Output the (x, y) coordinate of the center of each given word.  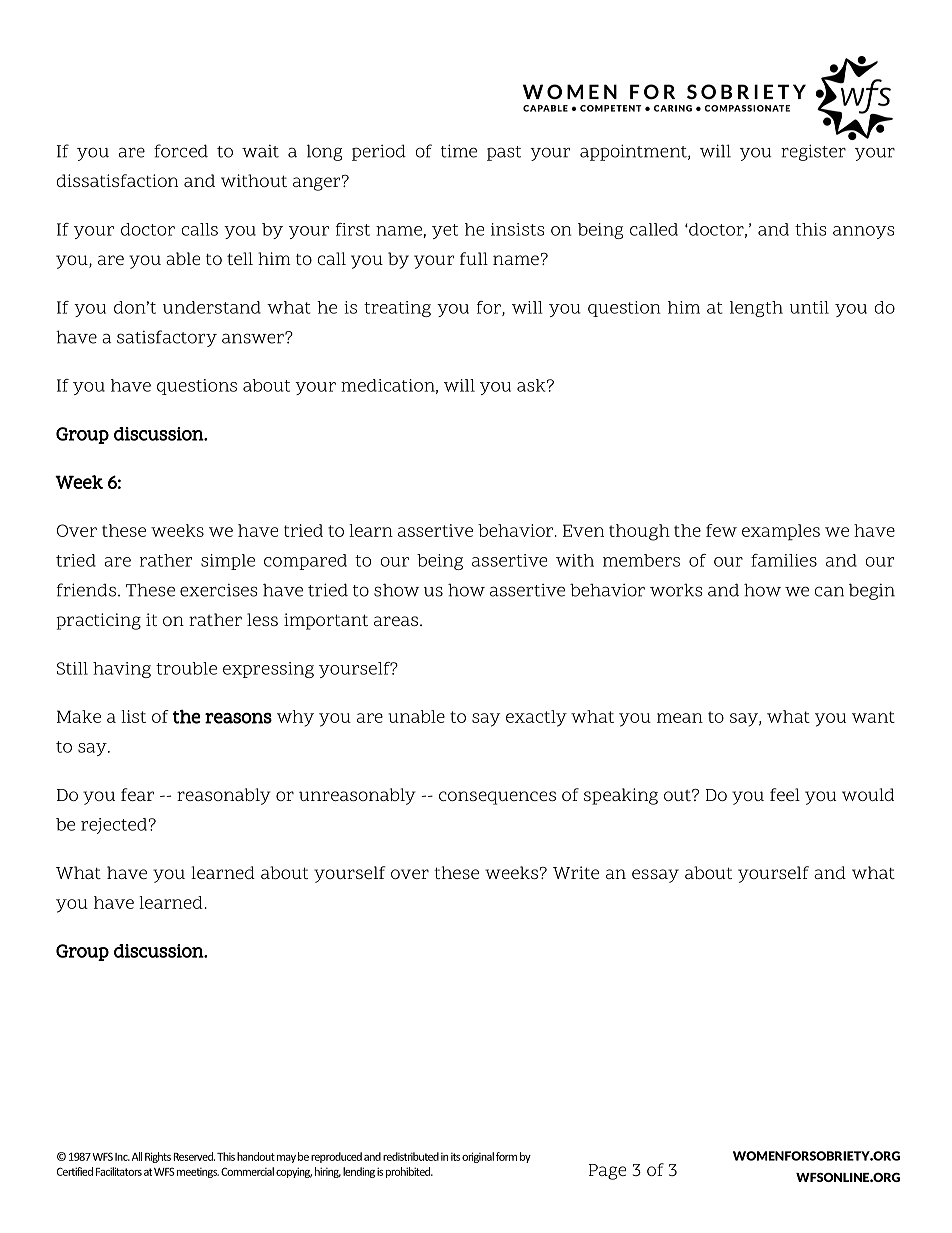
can (829, 591)
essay (655, 876)
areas (396, 621)
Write (576, 872)
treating (397, 309)
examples (781, 532)
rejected (115, 826)
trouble (186, 668)
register (813, 152)
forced (181, 151)
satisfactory (167, 338)
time (459, 151)
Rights (158, 1157)
